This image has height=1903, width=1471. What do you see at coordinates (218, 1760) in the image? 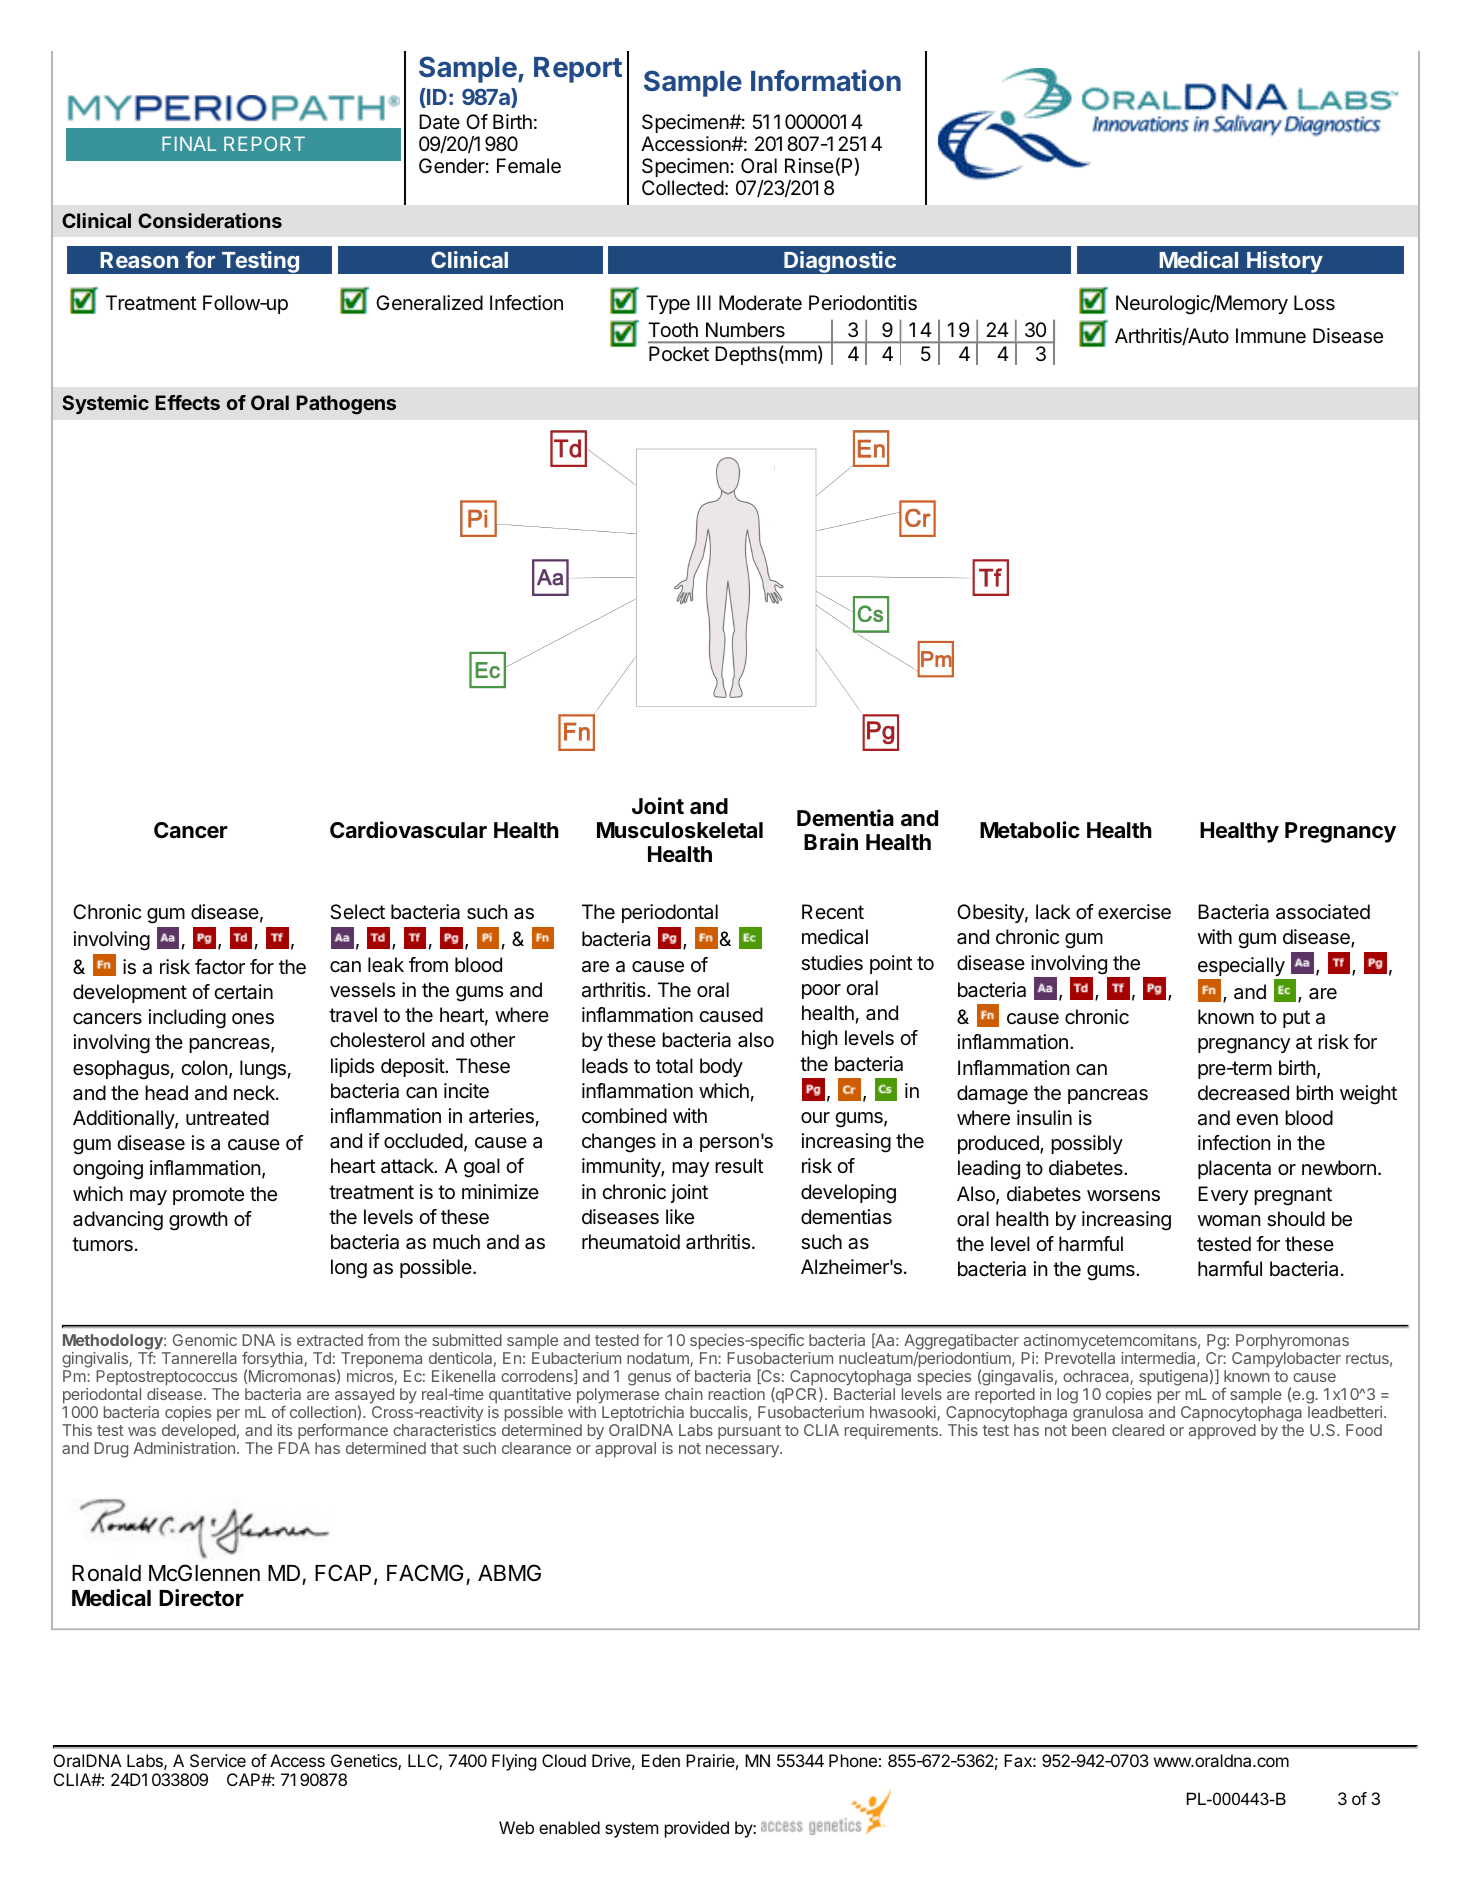
I see `Service` at bounding box center [218, 1760].
